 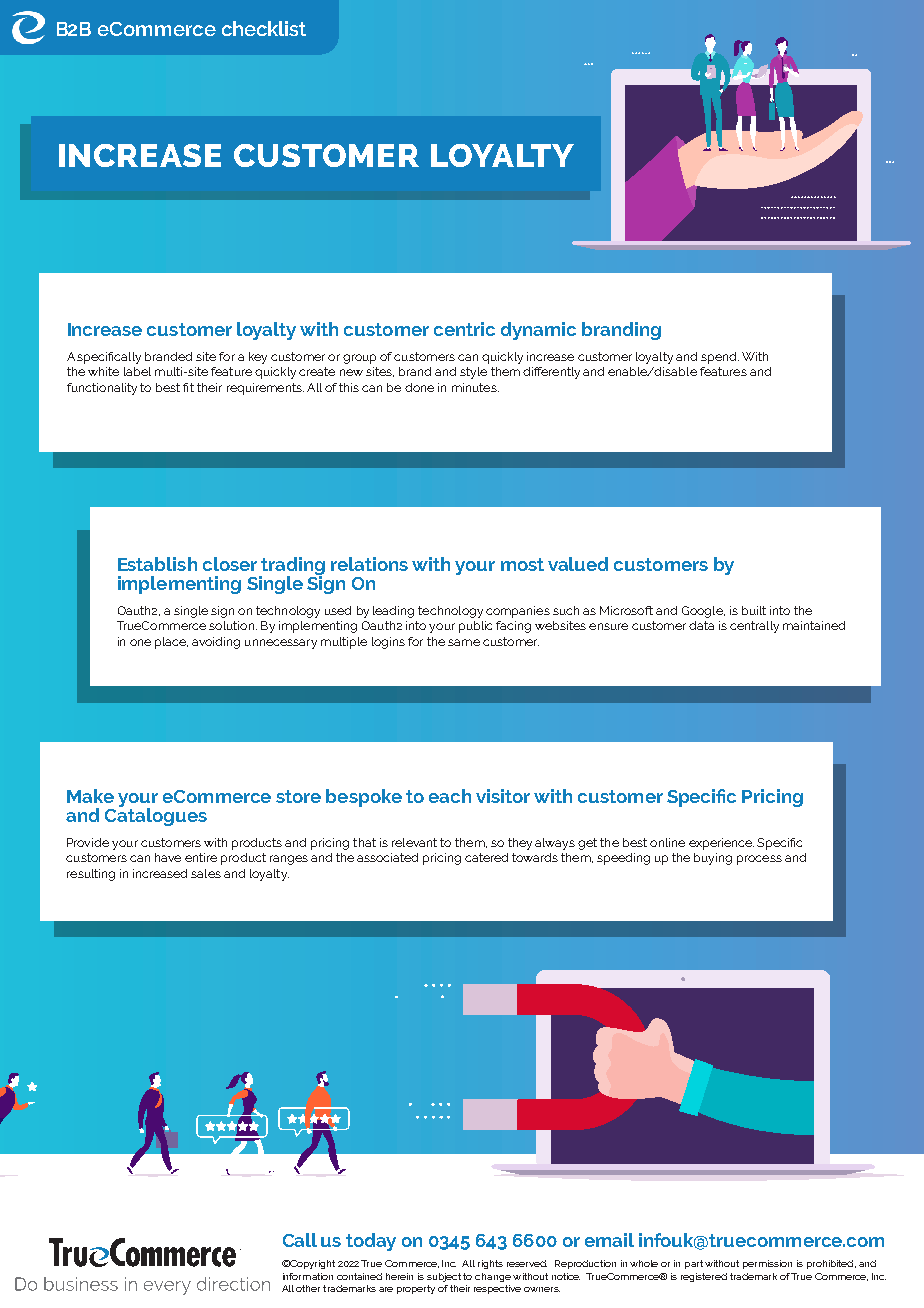 What do you see at coordinates (445, 1277) in the screenshot?
I see `subject` at bounding box center [445, 1277].
